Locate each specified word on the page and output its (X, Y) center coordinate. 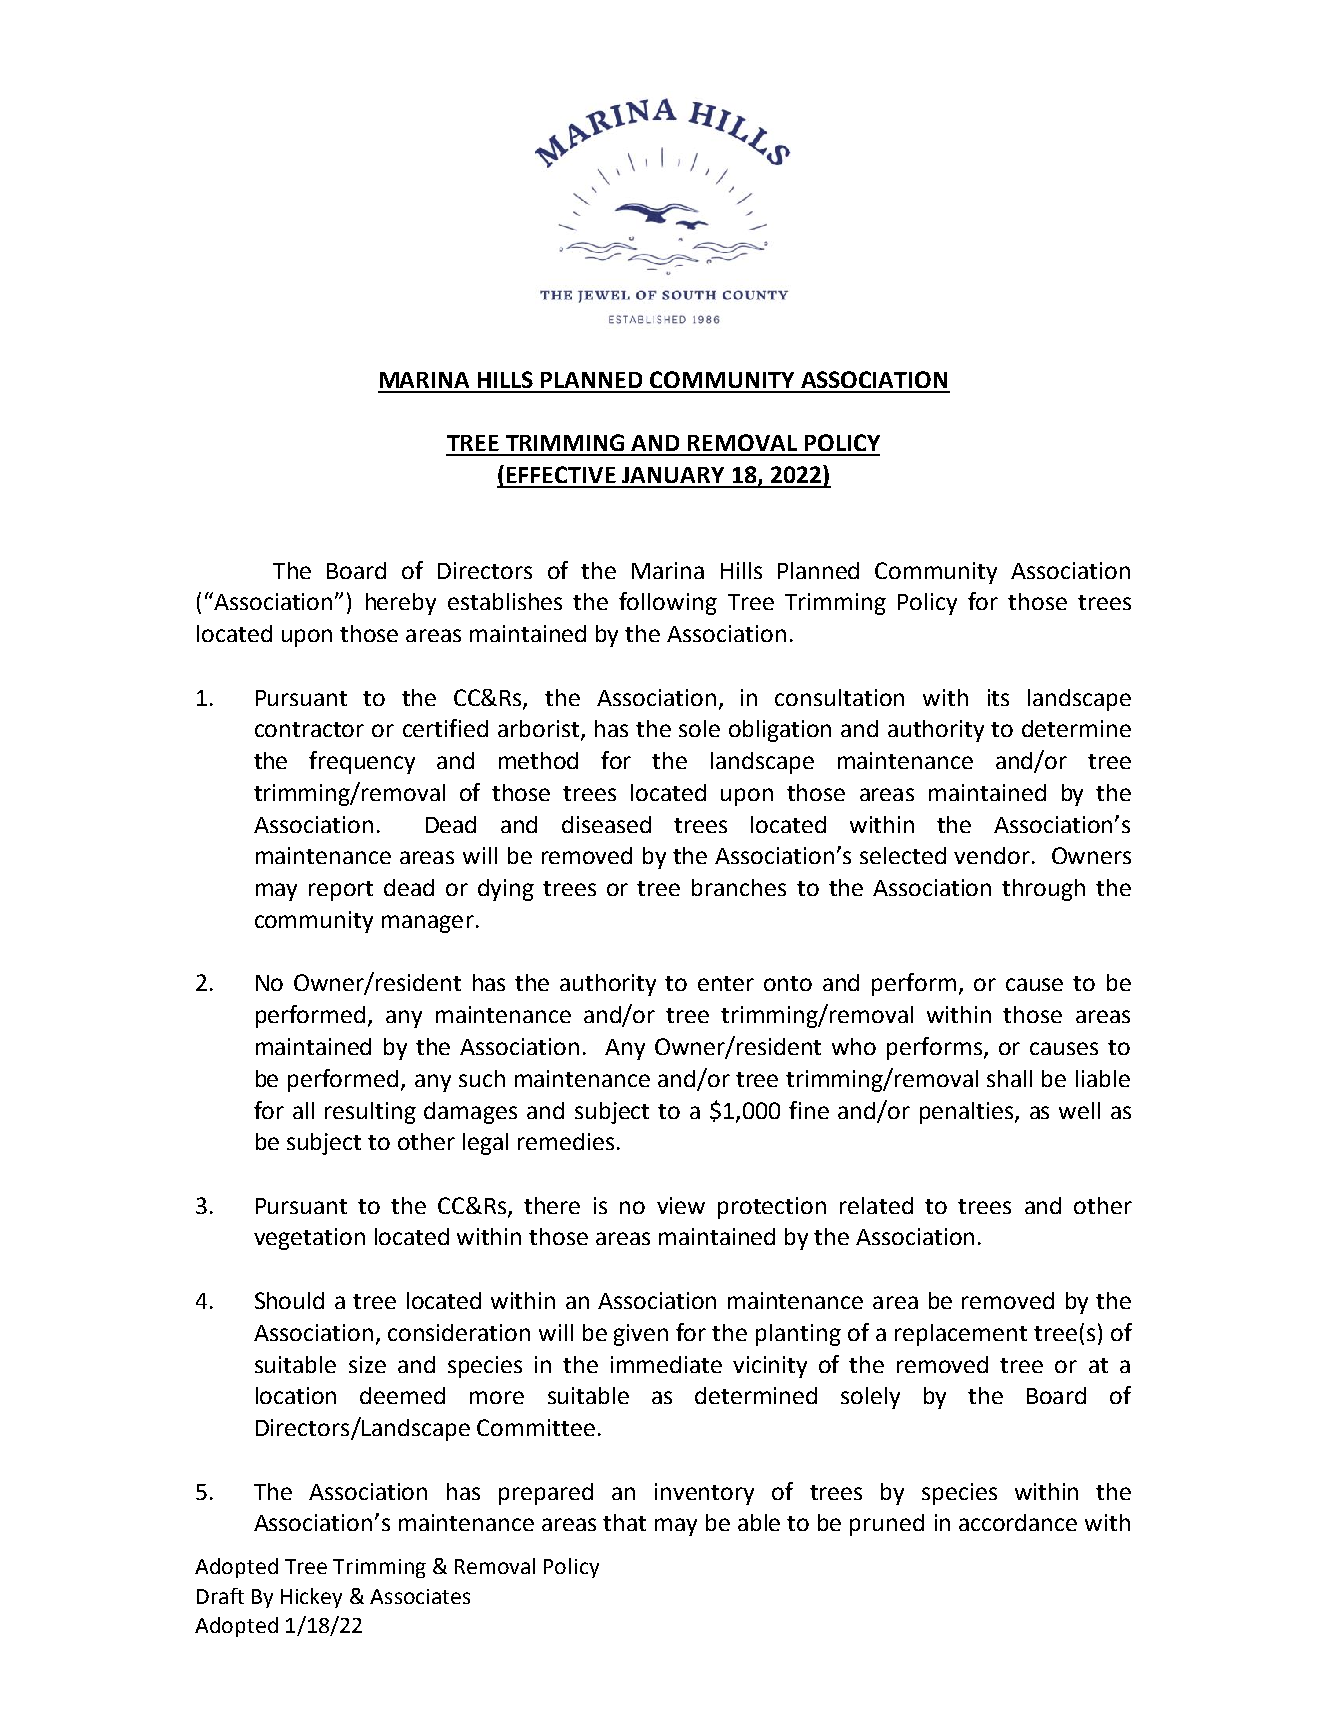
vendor (992, 855)
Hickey (311, 1598)
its (998, 697)
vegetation (309, 1239)
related (876, 1205)
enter (726, 983)
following (668, 603)
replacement (961, 1335)
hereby (401, 604)
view (681, 1205)
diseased (606, 824)
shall (1009, 1078)
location (296, 1395)
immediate (666, 1364)
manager (428, 924)
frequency (362, 762)
